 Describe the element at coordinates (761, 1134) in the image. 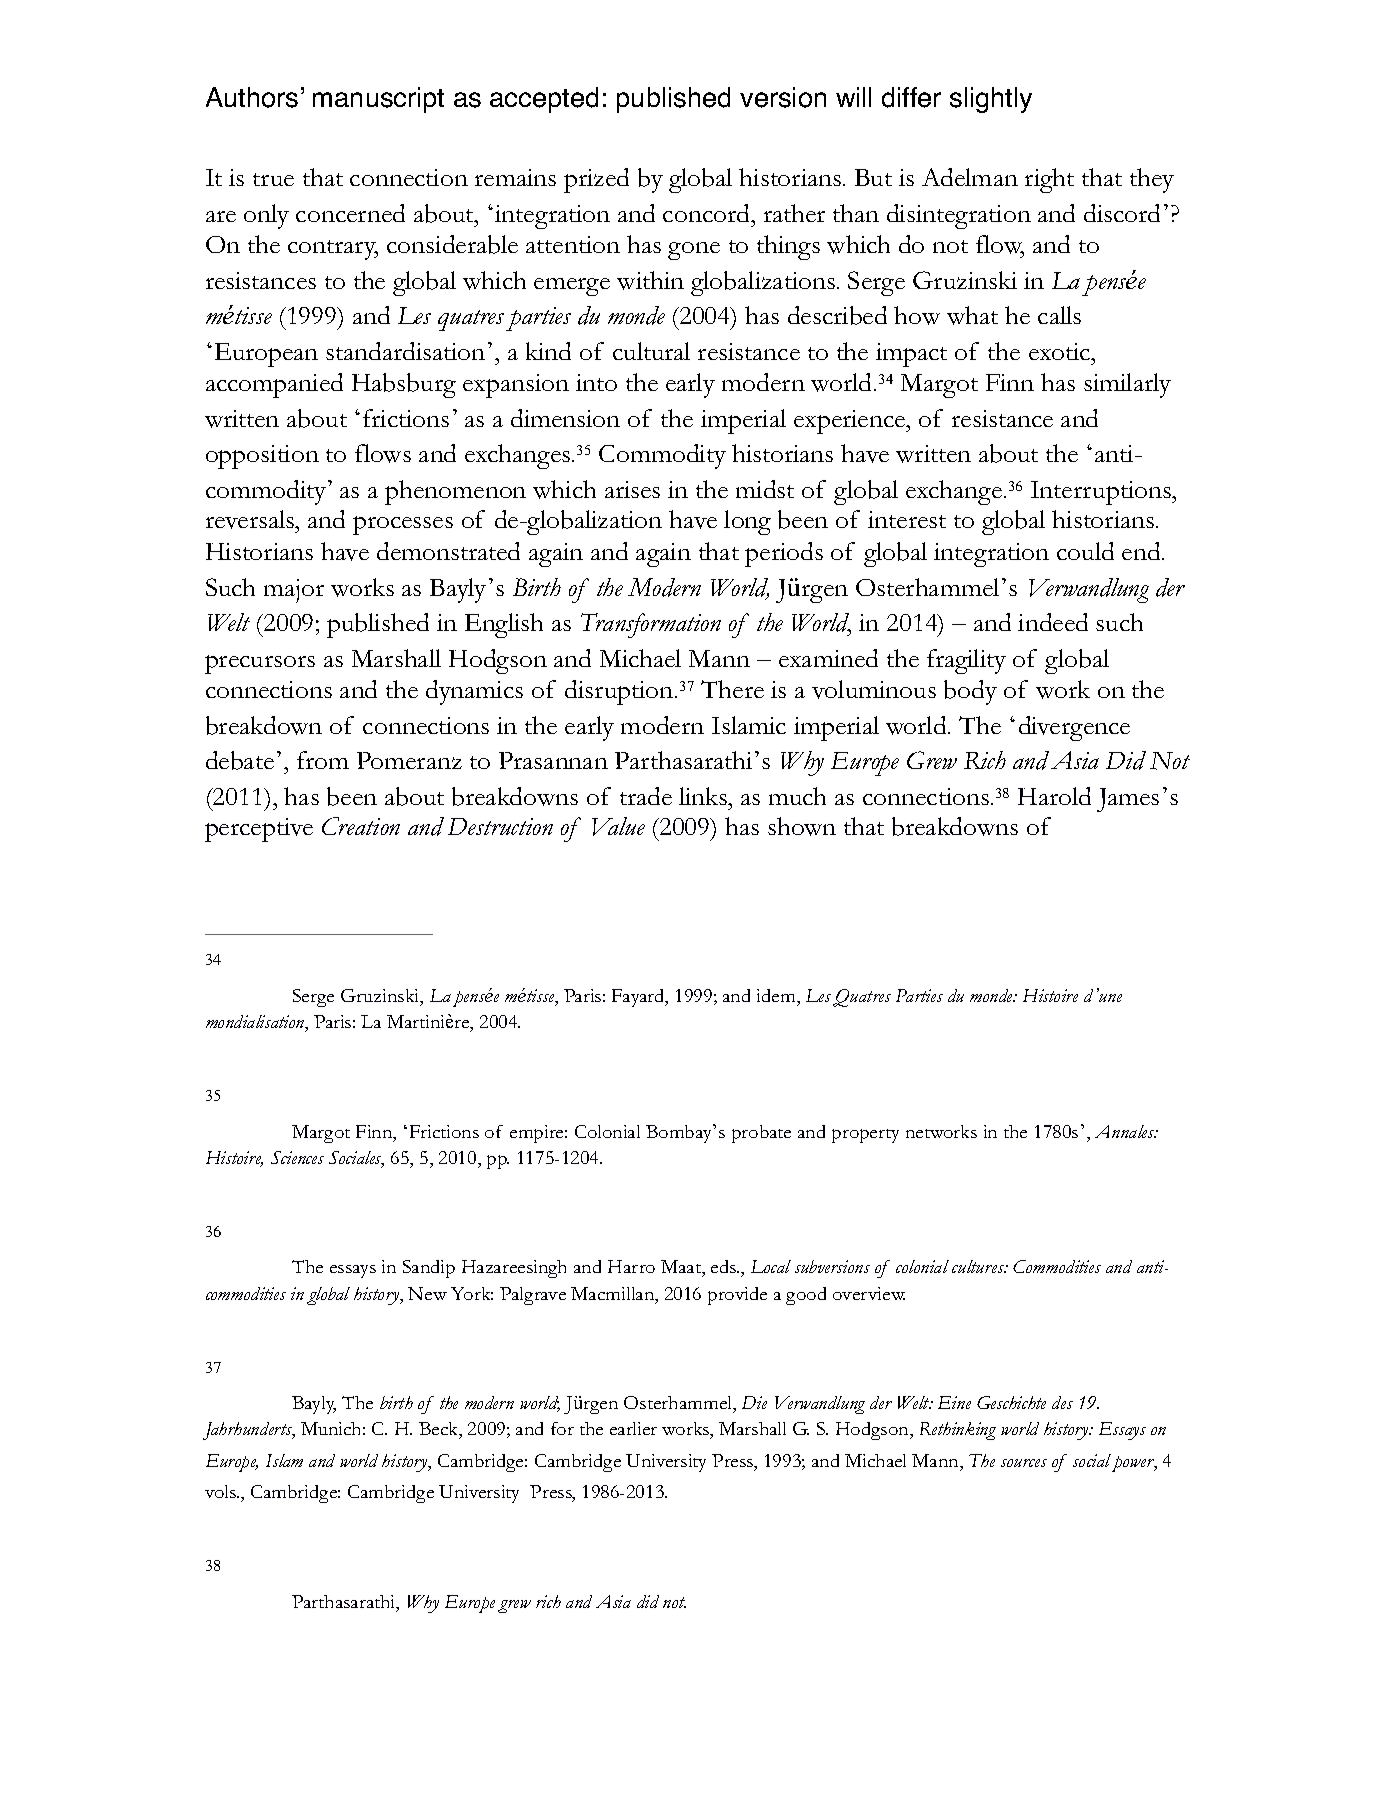

I see `probate` at that location.
